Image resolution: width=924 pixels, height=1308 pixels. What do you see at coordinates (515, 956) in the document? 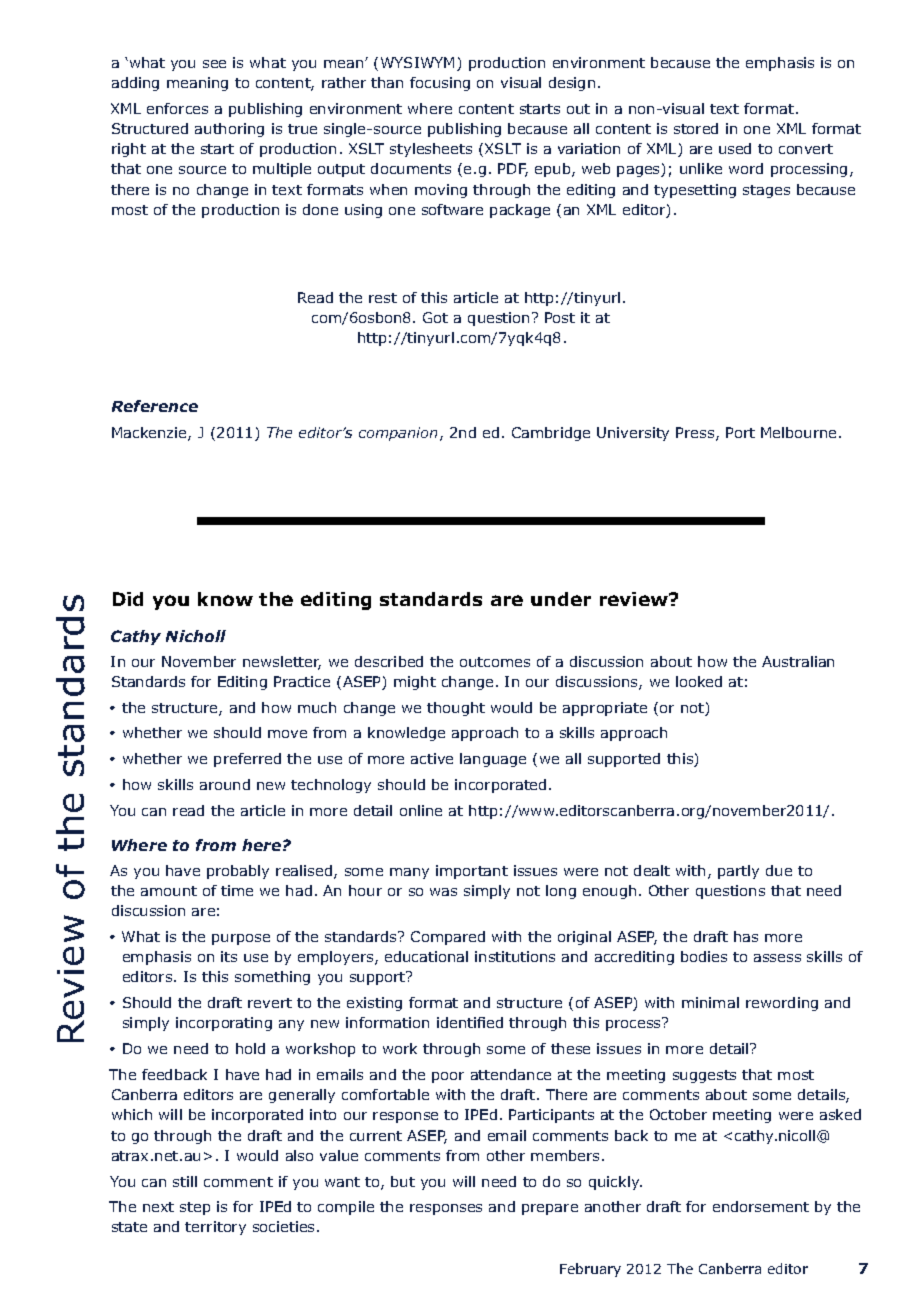
I see `institutions` at bounding box center [515, 956].
